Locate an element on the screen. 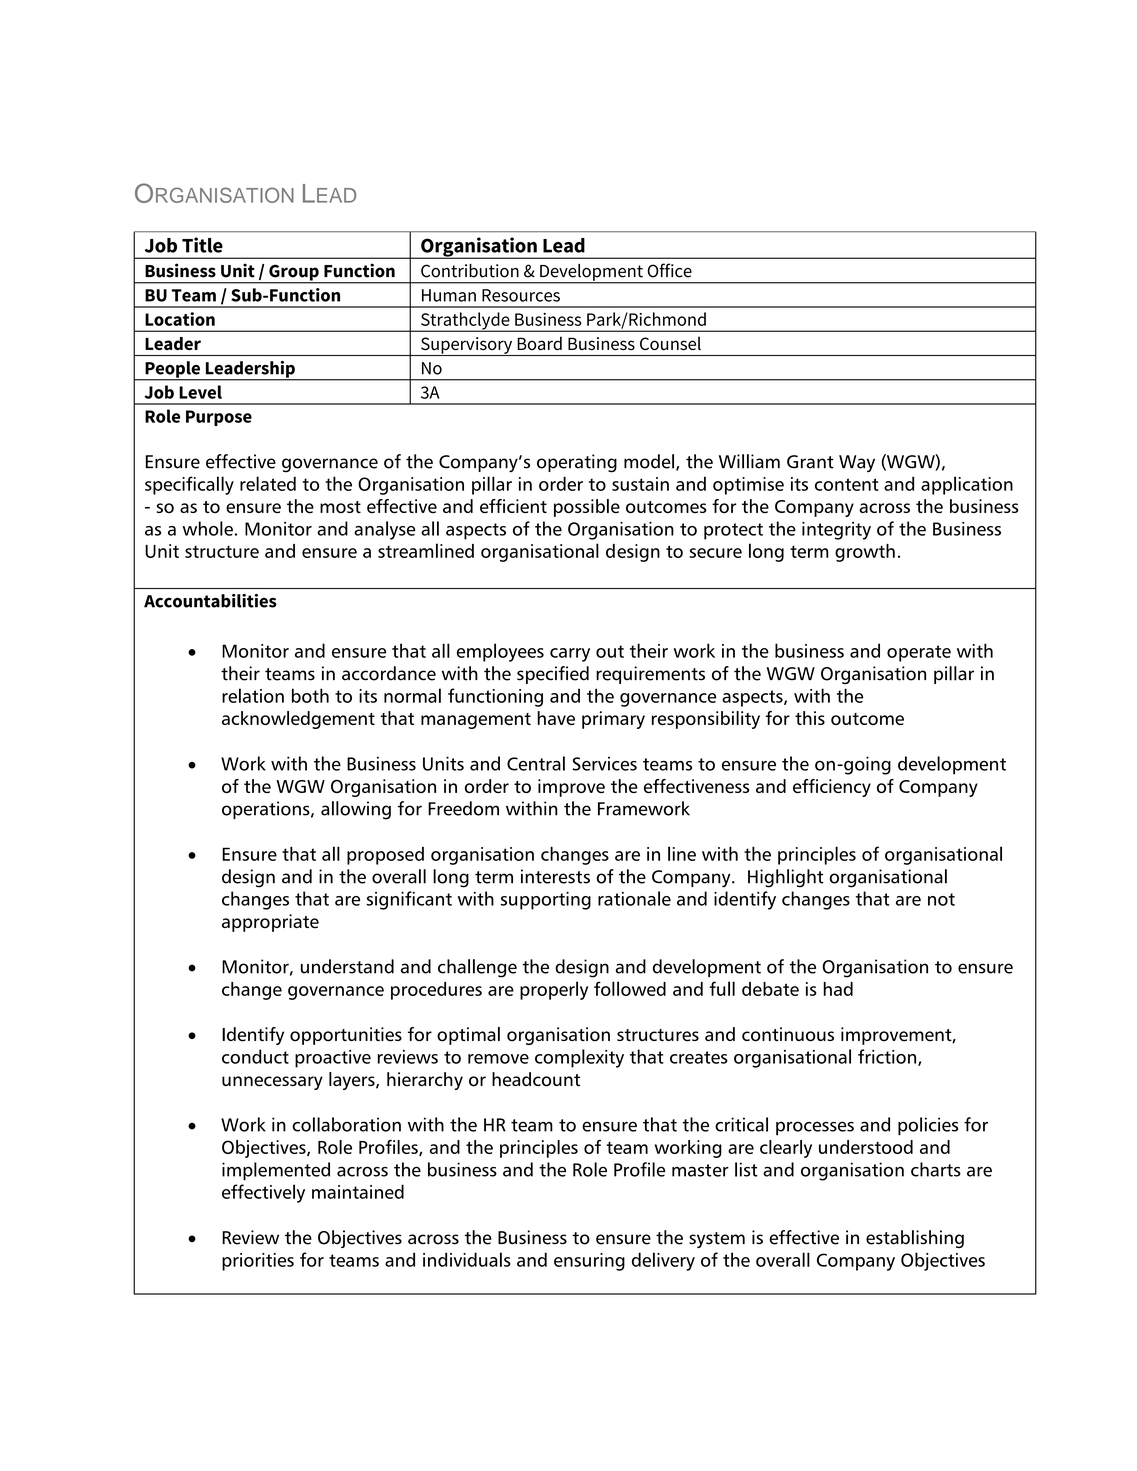  Office is located at coordinates (670, 270).
